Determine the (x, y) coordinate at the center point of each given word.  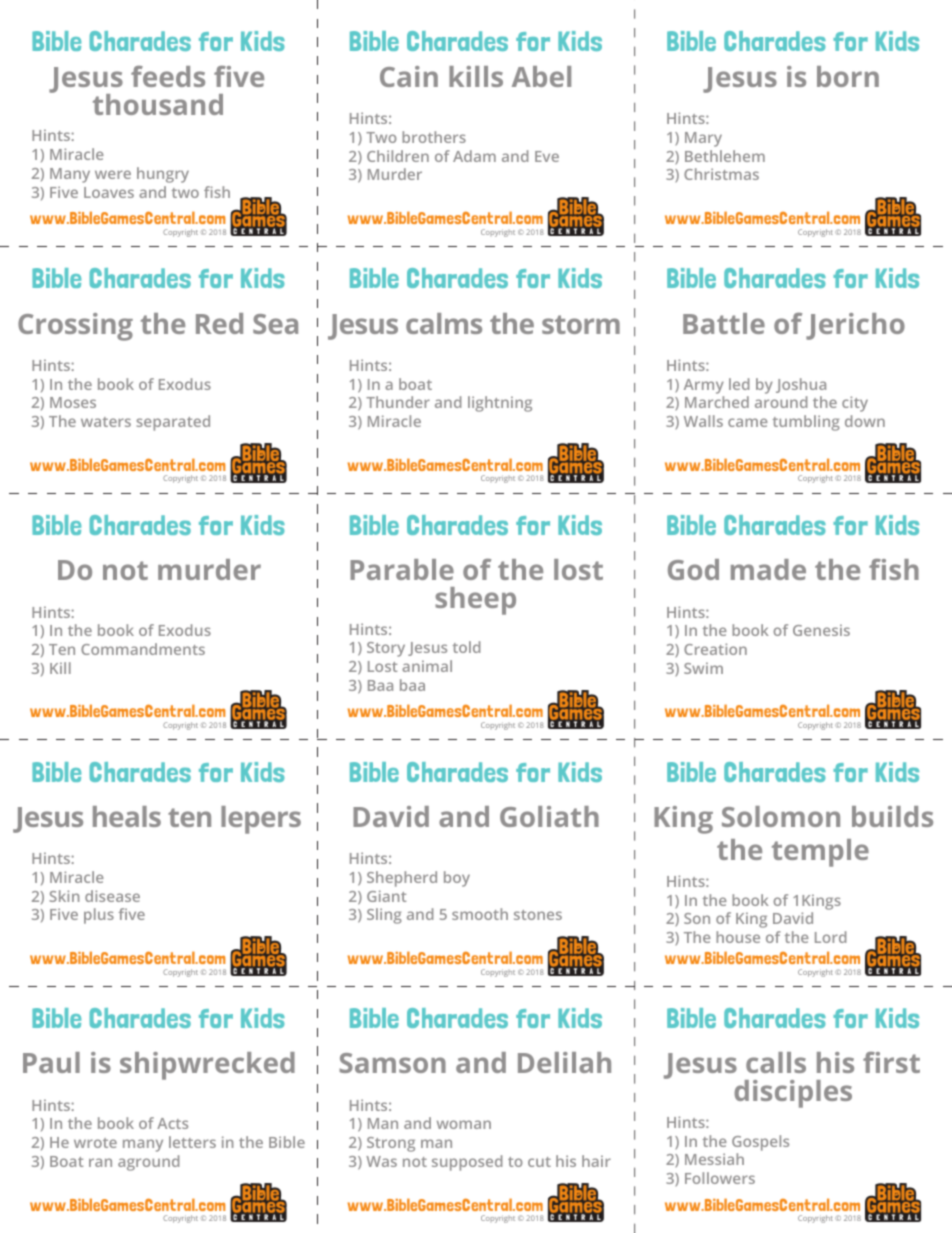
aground (148, 1163)
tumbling (806, 423)
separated (173, 423)
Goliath (549, 816)
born (848, 76)
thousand (158, 104)
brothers (434, 137)
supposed (467, 1163)
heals (127, 816)
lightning (500, 404)
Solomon (781, 816)
